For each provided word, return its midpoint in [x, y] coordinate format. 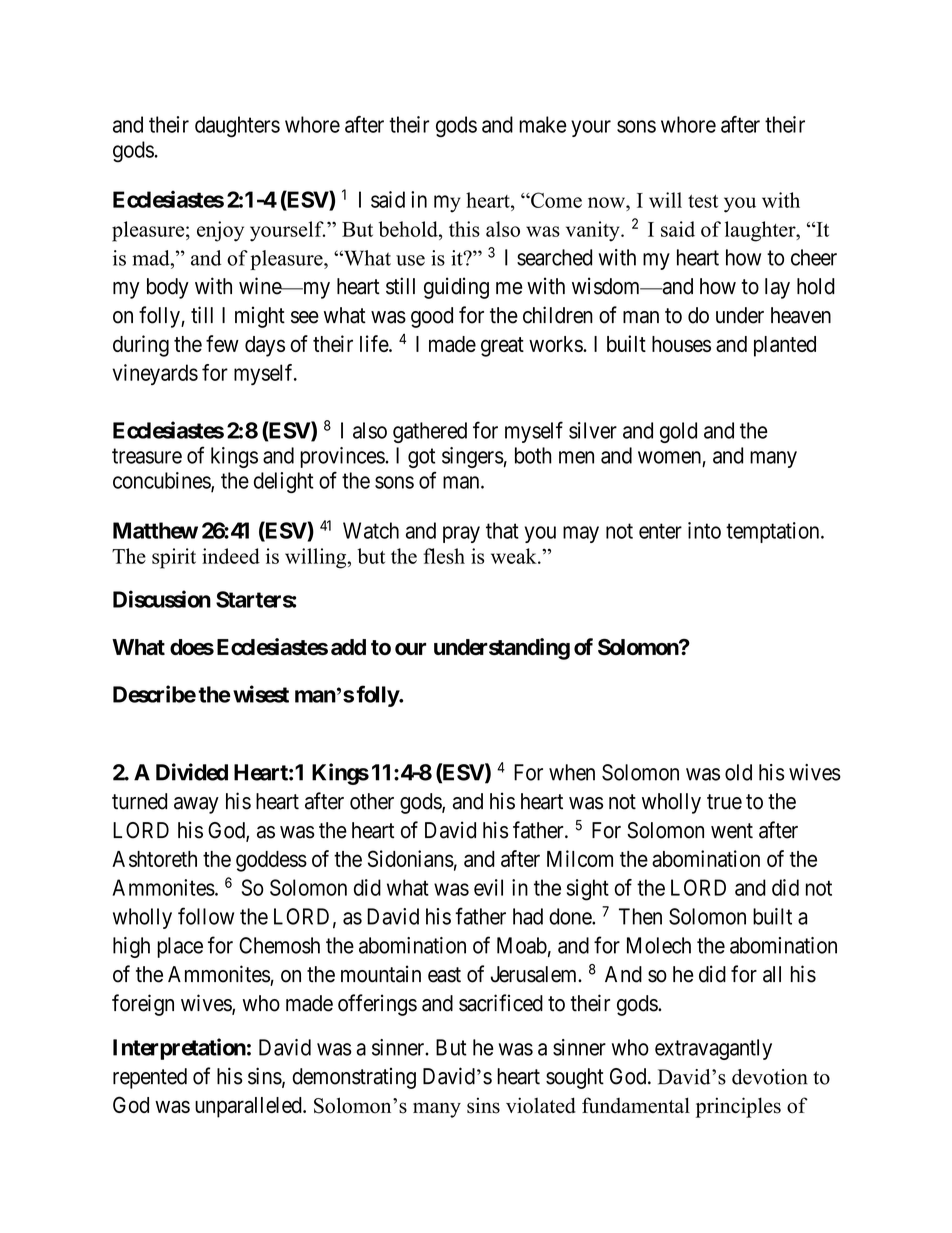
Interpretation [179, 1049]
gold [678, 432]
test [703, 201]
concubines [162, 481]
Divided [192, 772]
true [724, 802]
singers [473, 457]
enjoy [220, 231]
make [543, 124]
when [572, 772]
